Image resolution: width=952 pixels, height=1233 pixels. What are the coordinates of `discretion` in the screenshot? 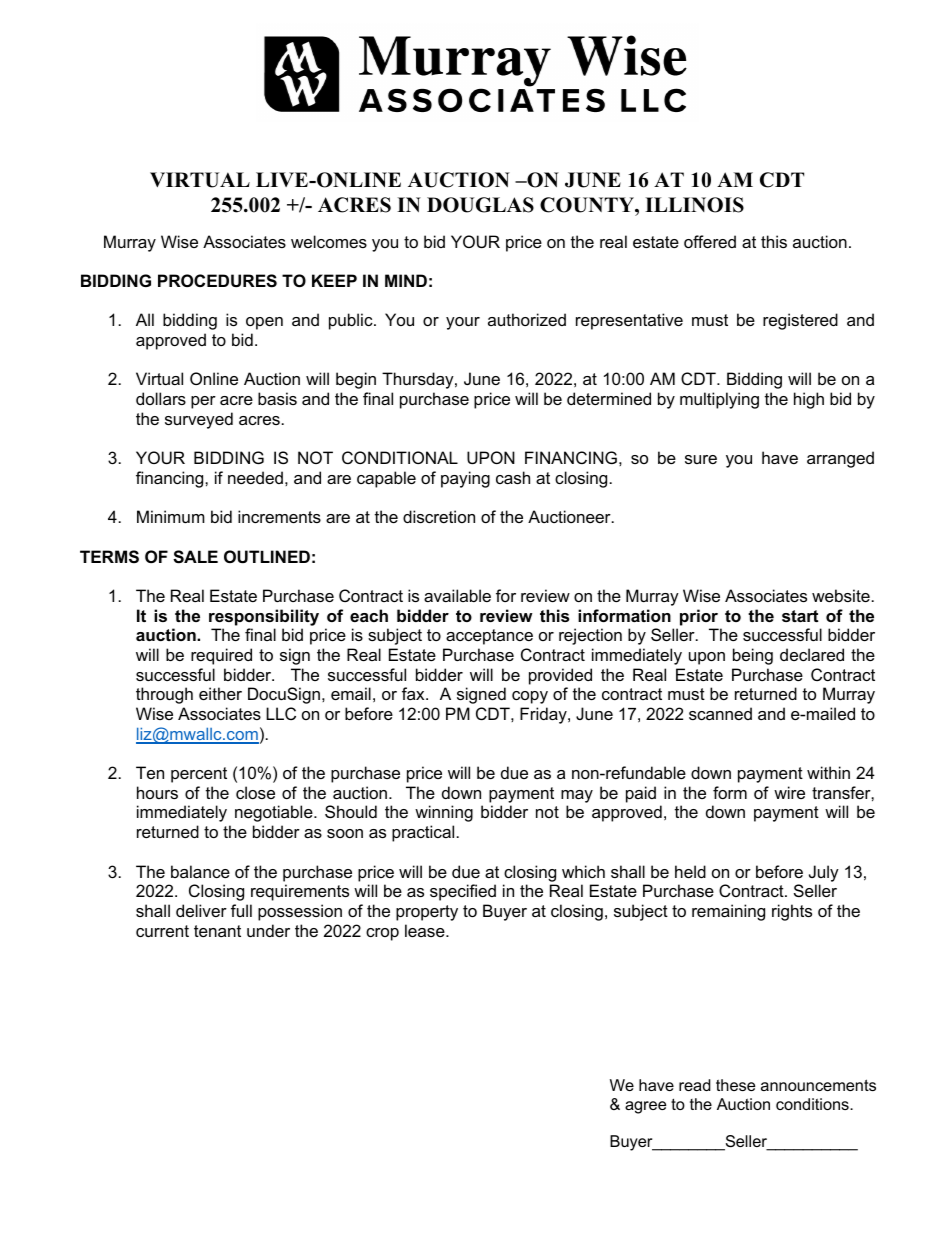 It's located at (439, 516).
